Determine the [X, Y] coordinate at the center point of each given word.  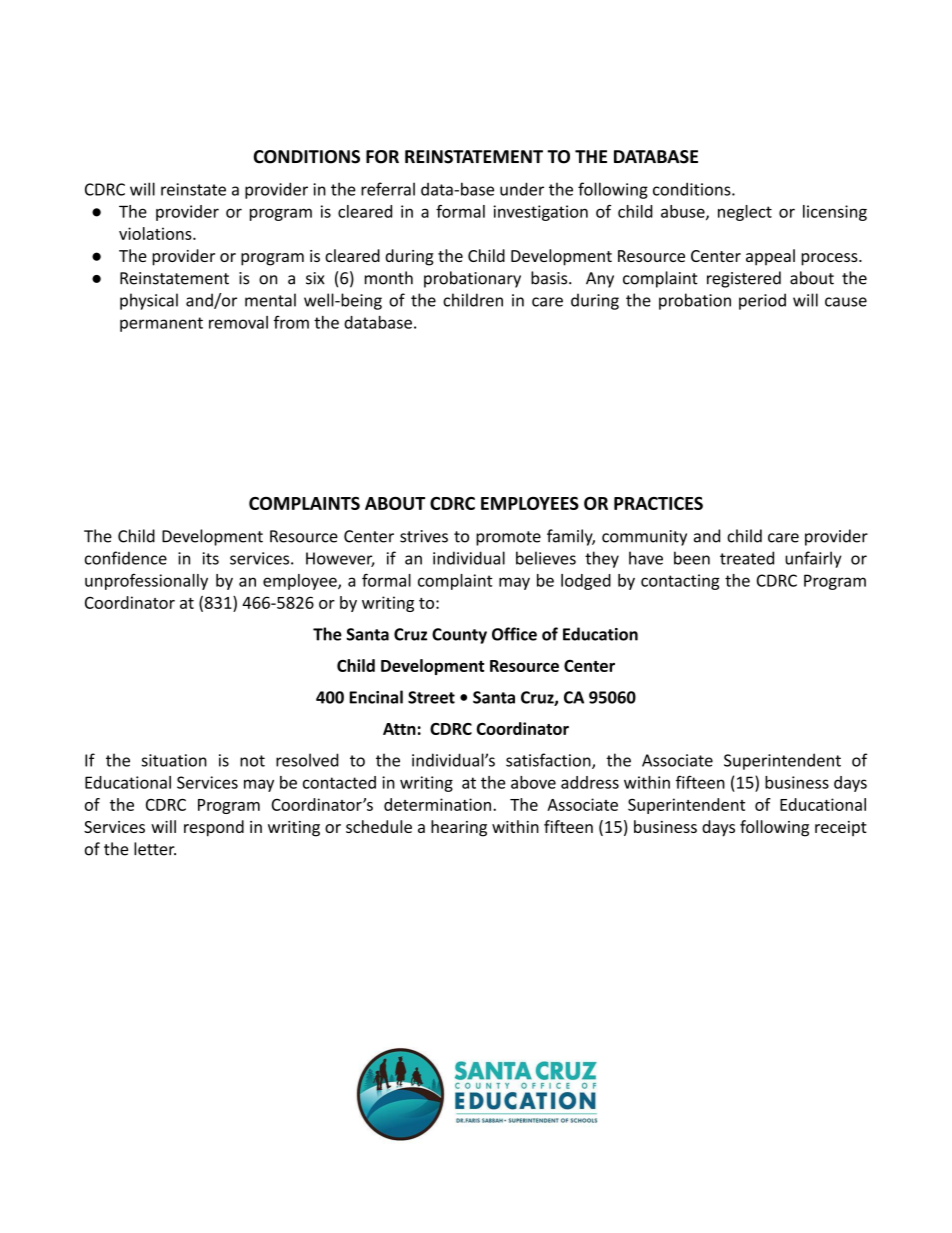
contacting [680, 582]
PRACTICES [658, 503]
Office [514, 634]
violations [156, 233]
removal [238, 322]
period [762, 301]
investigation [541, 213]
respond [214, 828]
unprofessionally [146, 582]
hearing [459, 828]
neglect [745, 213]
